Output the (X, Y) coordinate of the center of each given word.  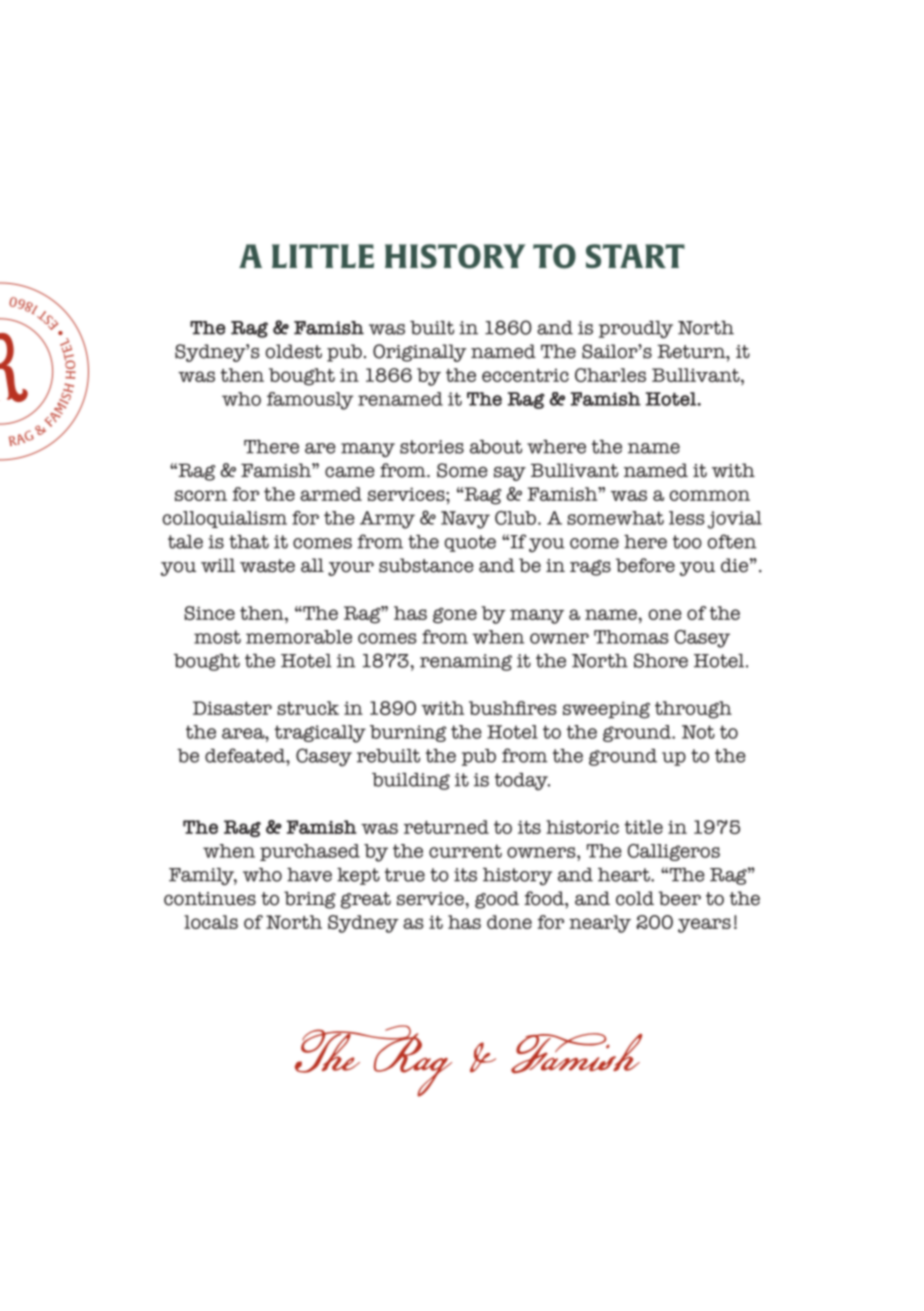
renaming (466, 662)
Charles (610, 375)
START (635, 256)
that (249, 542)
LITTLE (323, 256)
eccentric (525, 375)
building (411, 781)
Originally (420, 353)
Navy (465, 520)
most (217, 637)
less (687, 518)
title (643, 827)
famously (310, 401)
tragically (320, 734)
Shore (661, 660)
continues (210, 899)
